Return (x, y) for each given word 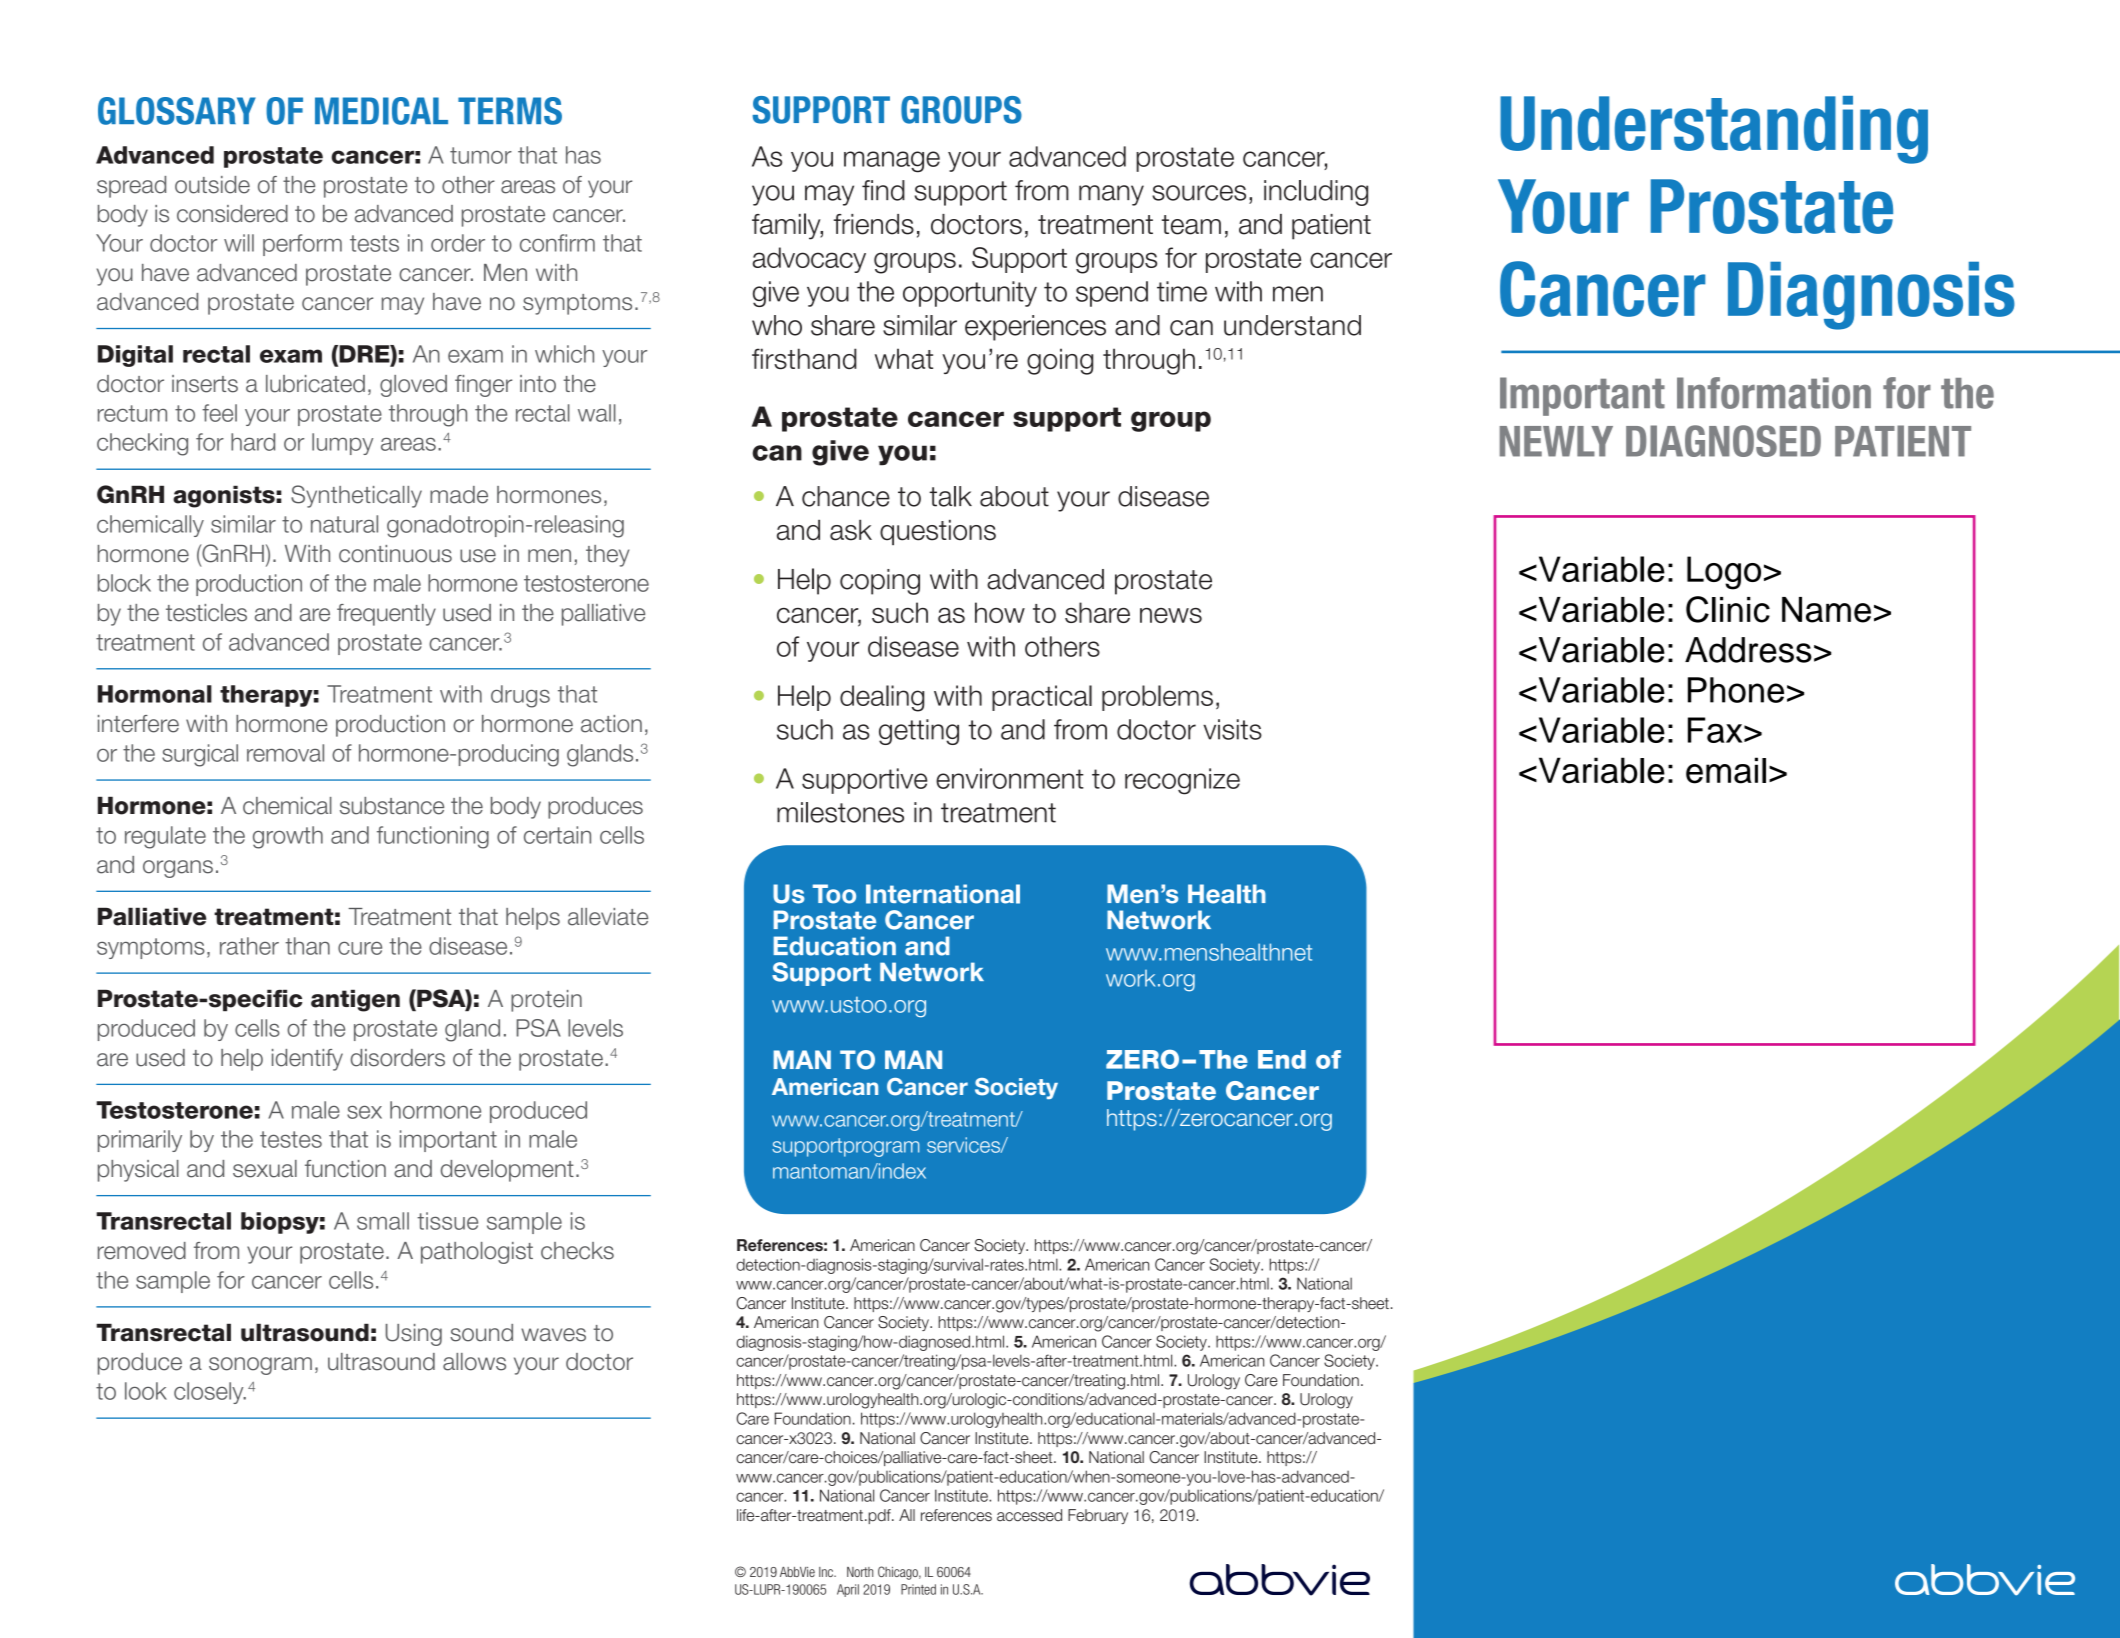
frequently (386, 615)
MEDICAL (381, 111)
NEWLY (1556, 441)
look (146, 1391)
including (1316, 193)
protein (546, 1001)
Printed (918, 1589)
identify (307, 1060)
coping (880, 582)
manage (892, 162)
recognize (1182, 781)
